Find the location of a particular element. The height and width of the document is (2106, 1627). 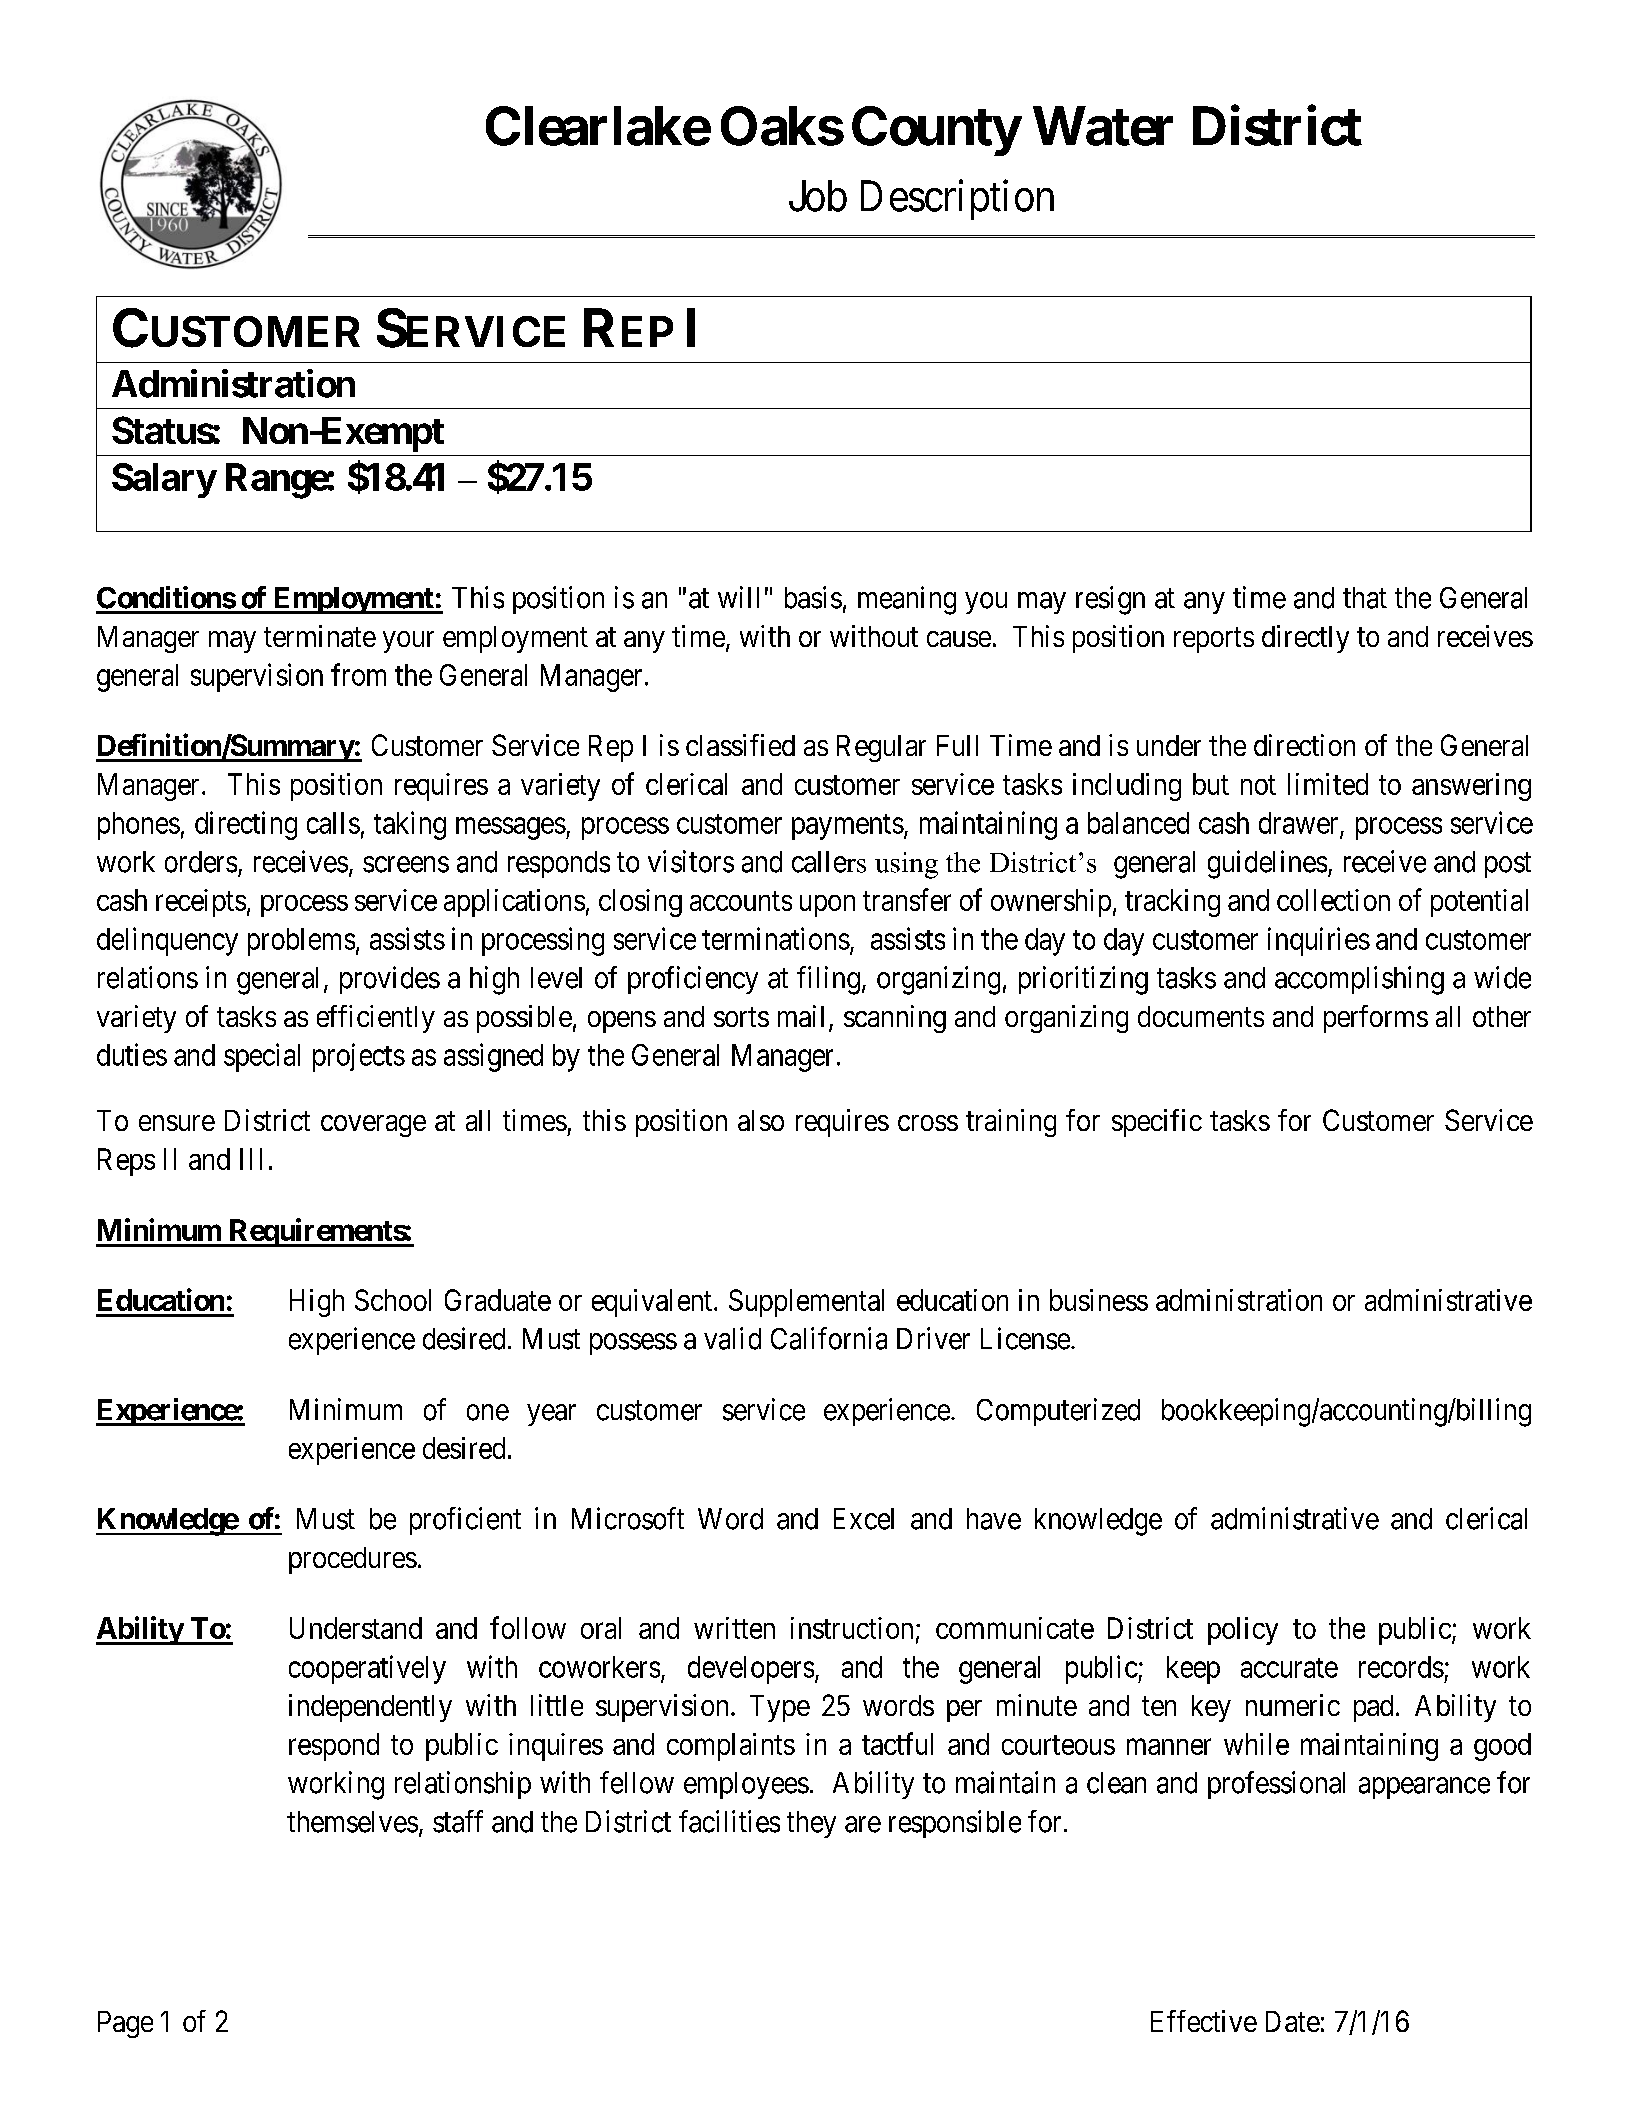

special is located at coordinates (262, 1057).
